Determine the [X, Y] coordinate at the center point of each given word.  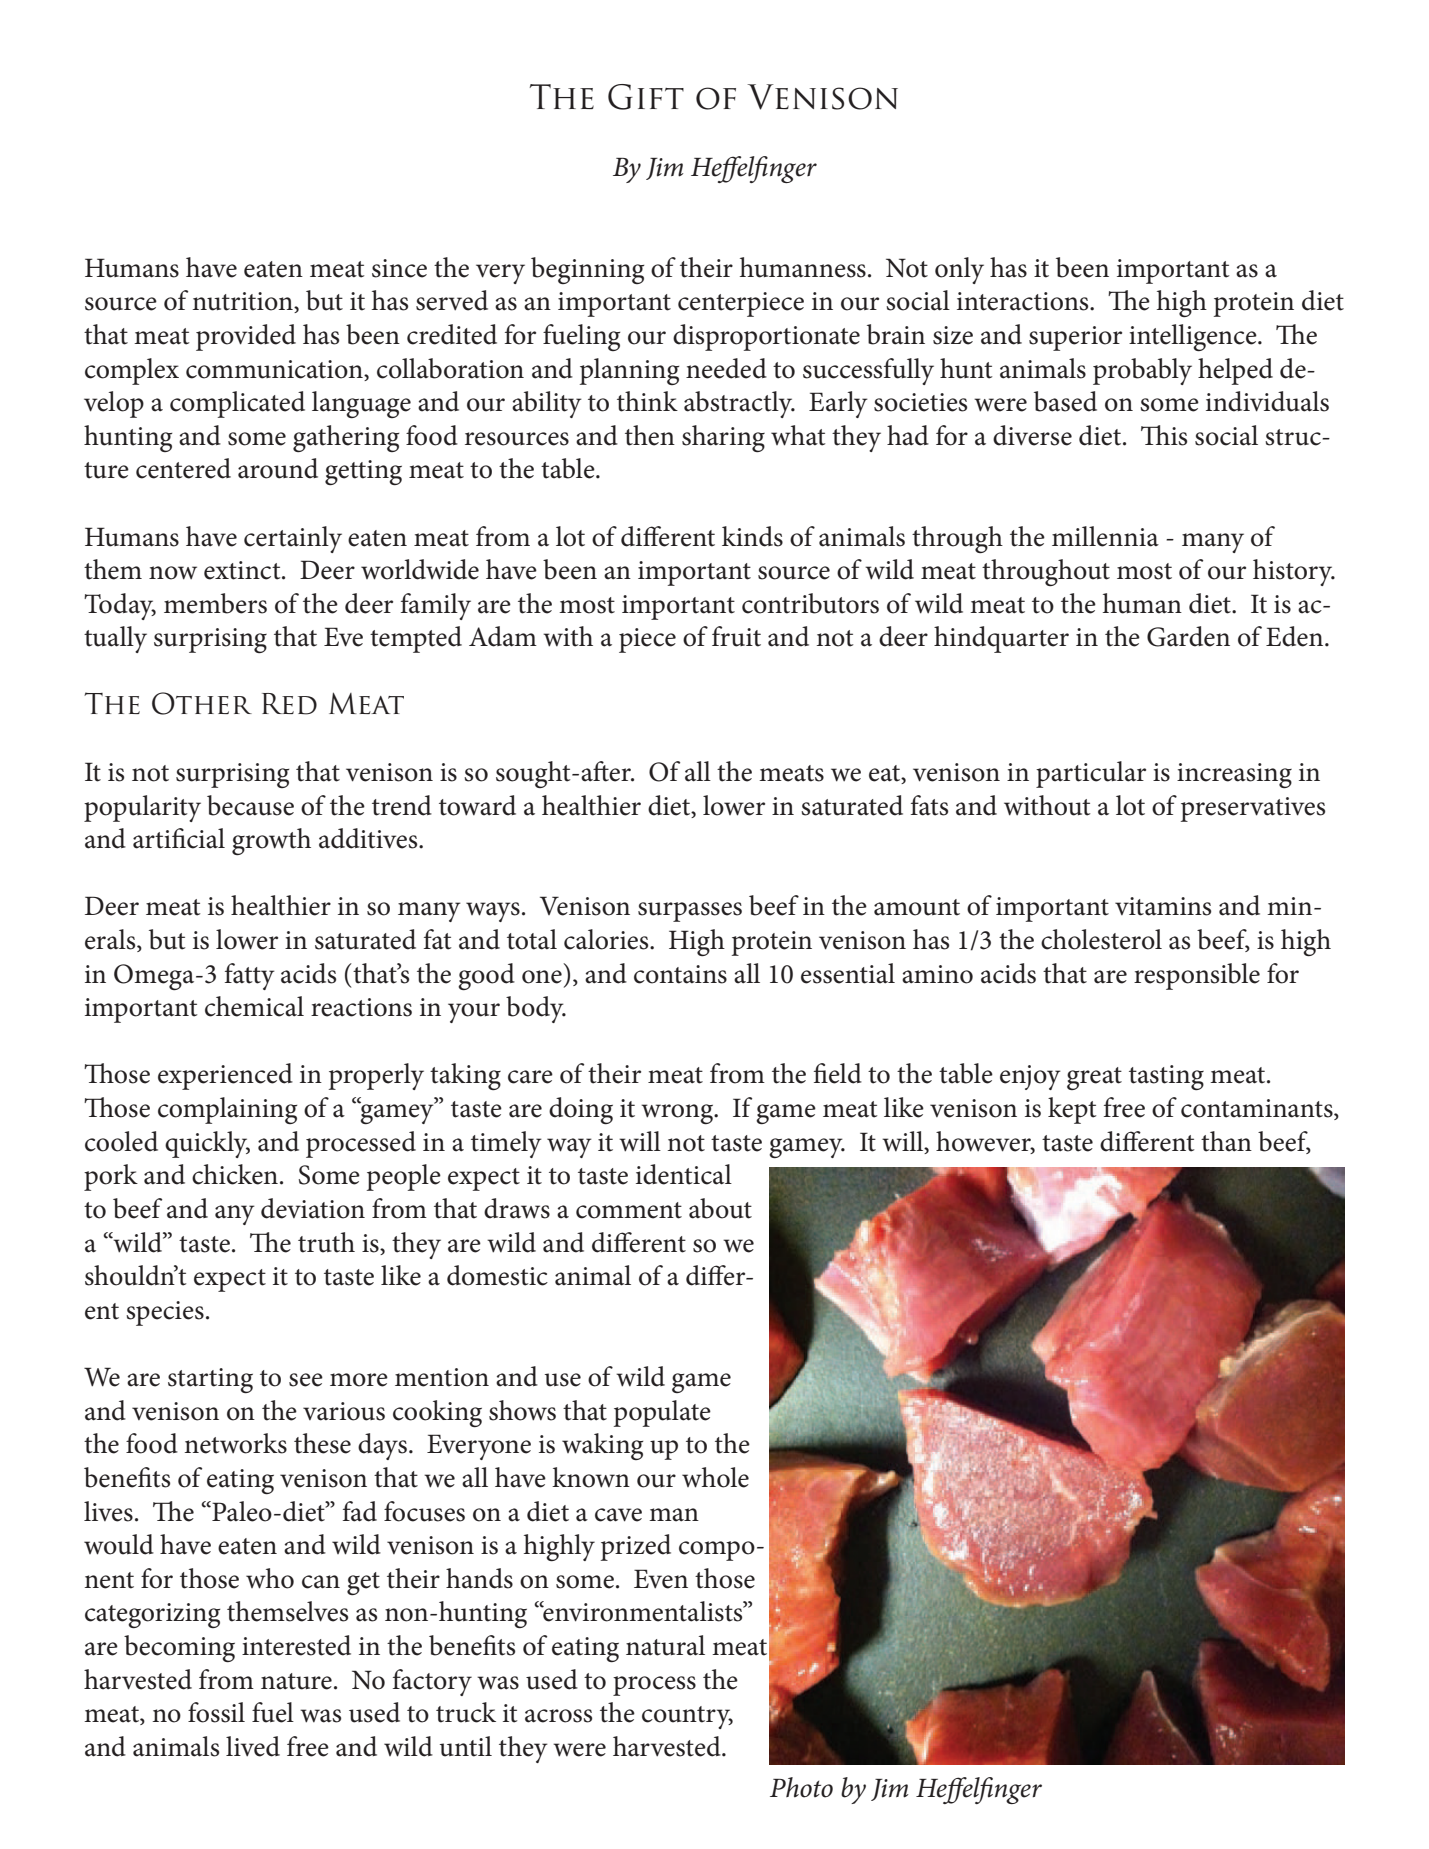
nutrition [244, 302]
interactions [1024, 301]
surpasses [690, 912]
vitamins [1163, 906]
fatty [250, 976]
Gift [646, 97]
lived [253, 1746]
